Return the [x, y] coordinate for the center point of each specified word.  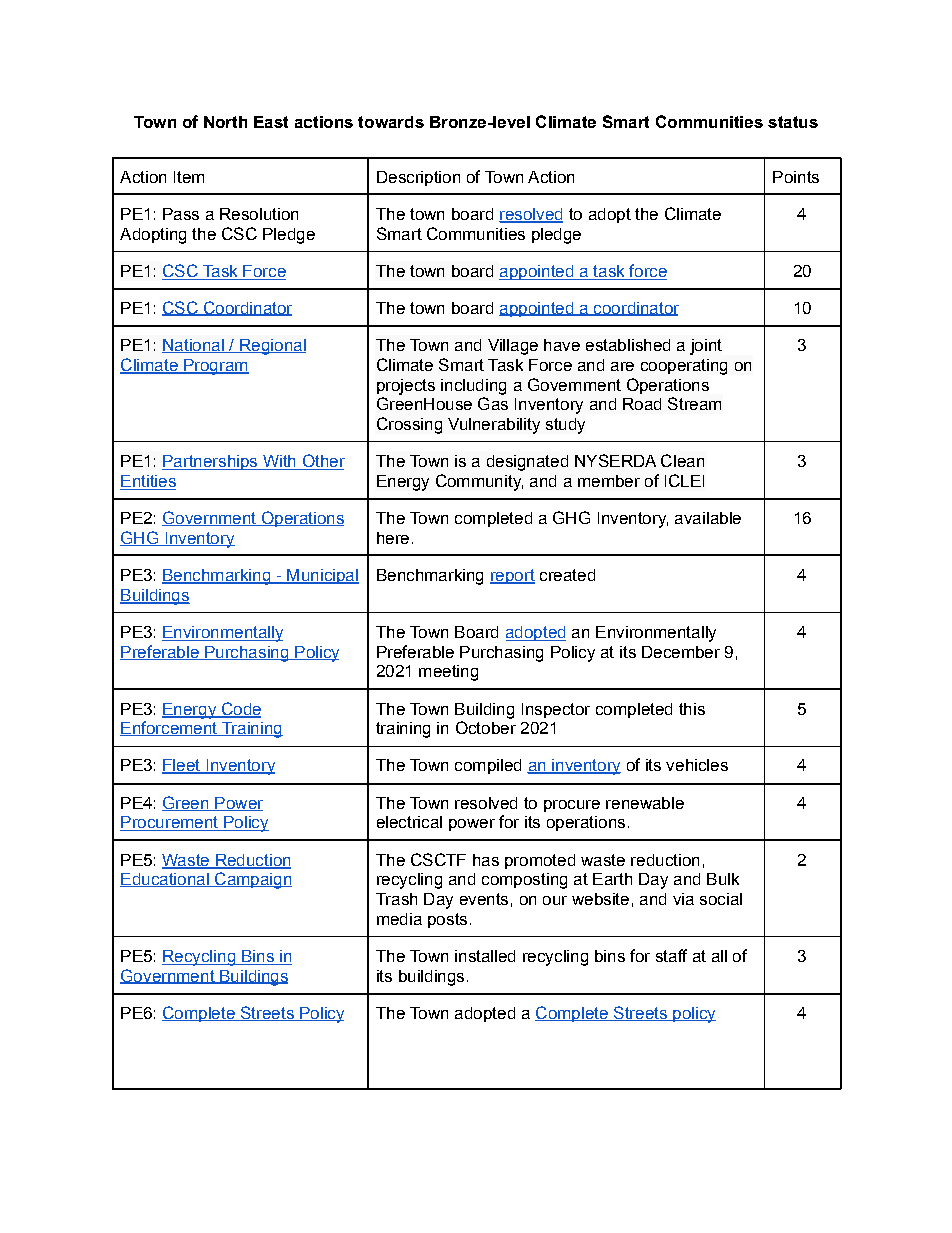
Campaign [252, 880]
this [692, 709]
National [194, 346]
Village [513, 347]
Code [240, 709]
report [512, 576]
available [708, 518]
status [793, 122]
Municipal [322, 576]
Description [418, 178]
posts [447, 920]
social [721, 899]
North [225, 122]
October [486, 727]
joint [706, 347]
